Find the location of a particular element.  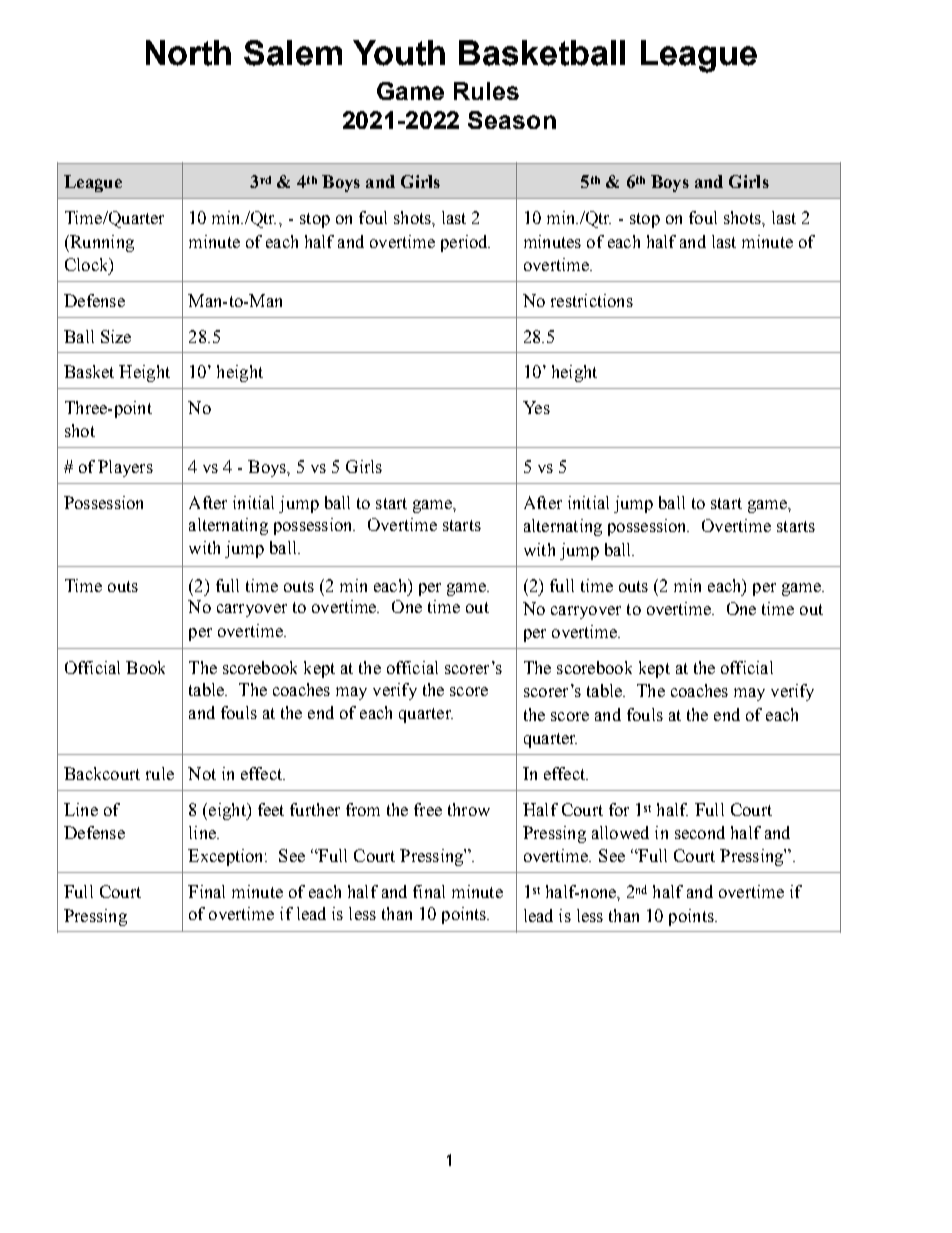

Season is located at coordinates (512, 120).
